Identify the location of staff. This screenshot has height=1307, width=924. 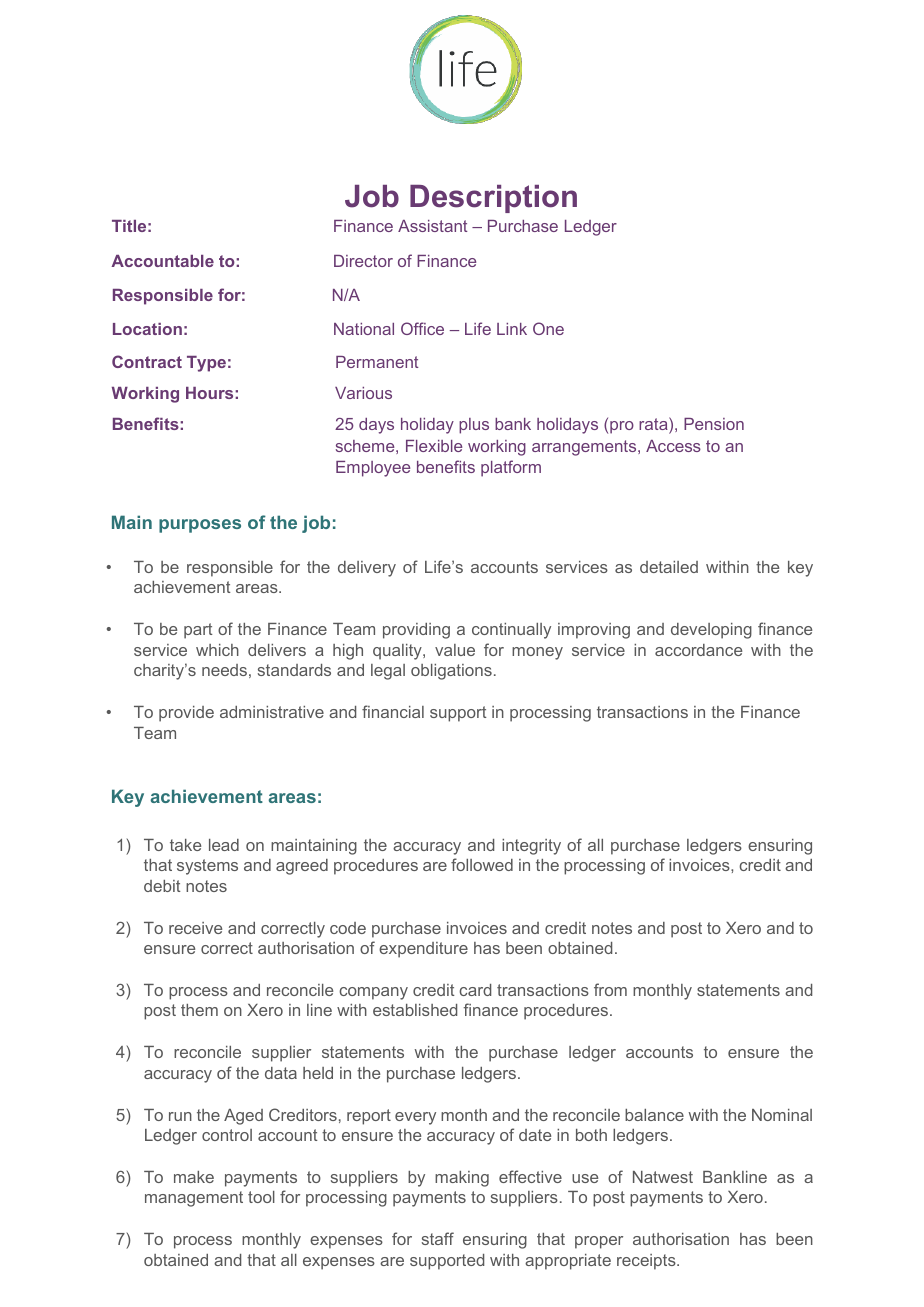
(438, 1238).
